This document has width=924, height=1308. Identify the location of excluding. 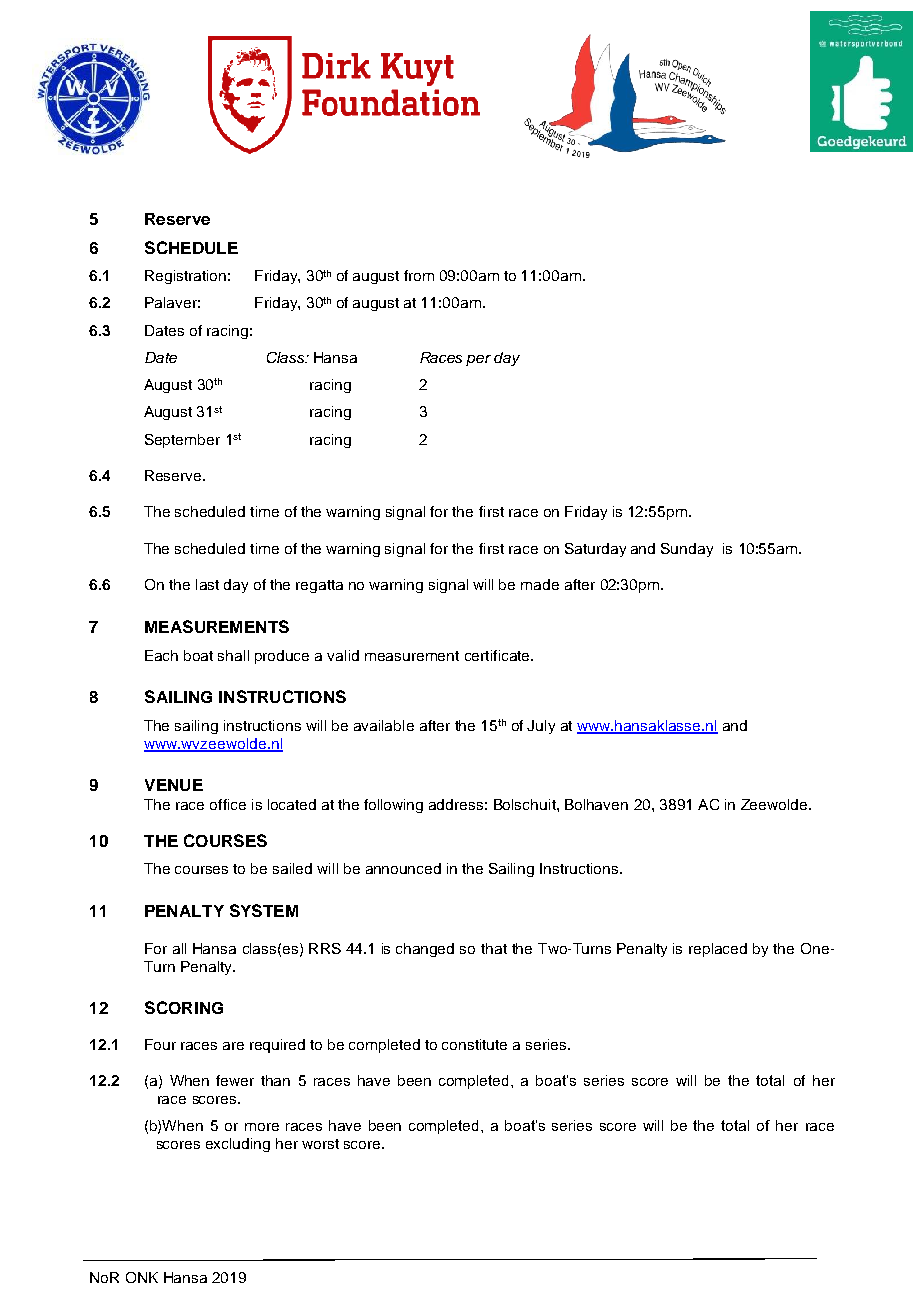
(238, 1145).
